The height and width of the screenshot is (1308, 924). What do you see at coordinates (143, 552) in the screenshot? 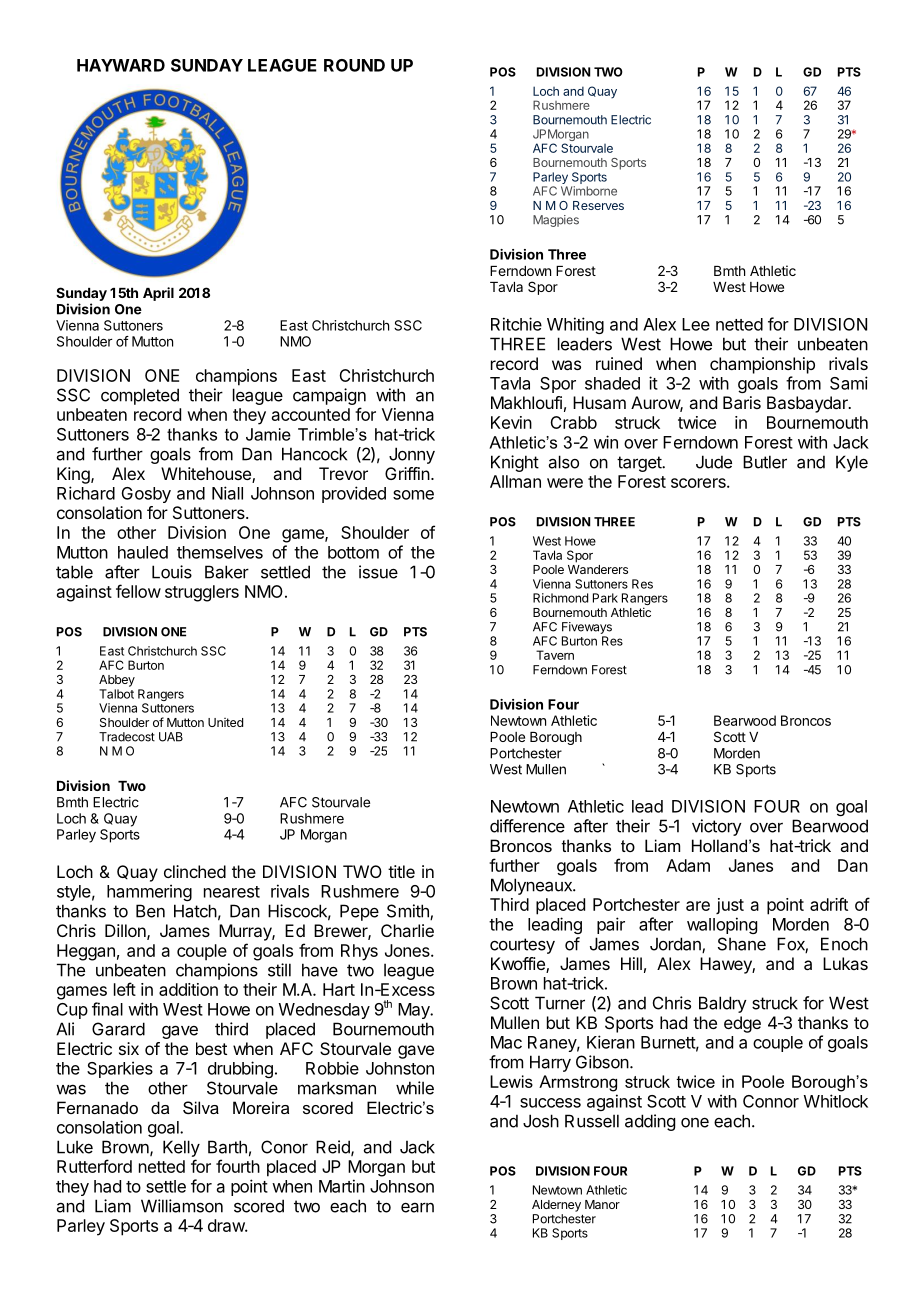
I see `hauled` at bounding box center [143, 552].
